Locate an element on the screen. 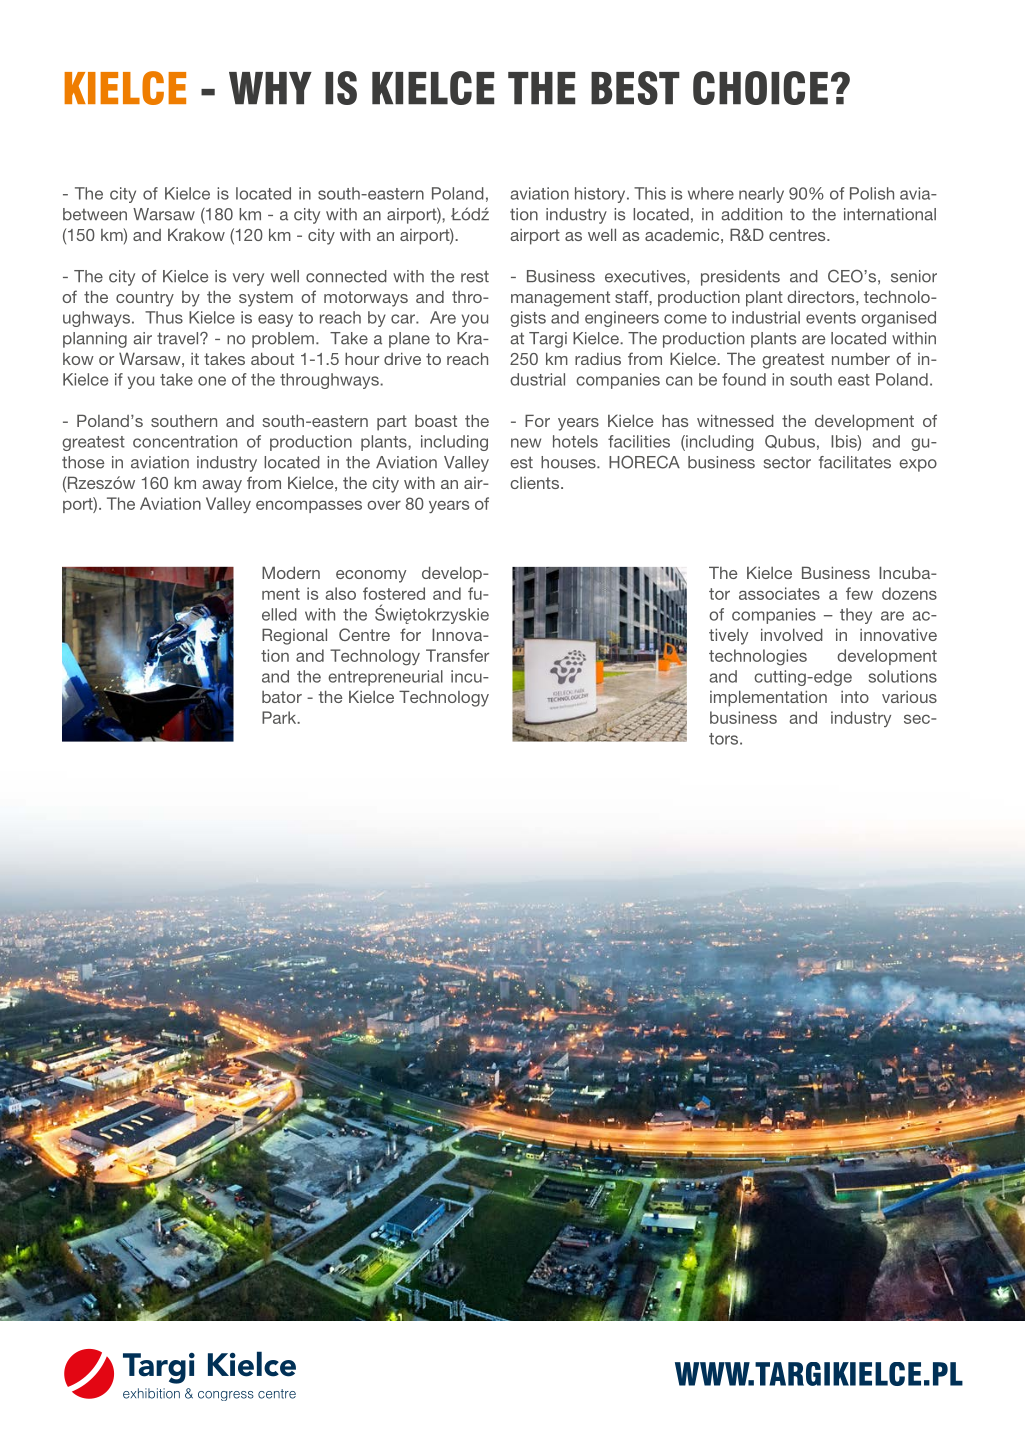 The height and width of the screenshot is (1450, 1025). few is located at coordinates (859, 593).
